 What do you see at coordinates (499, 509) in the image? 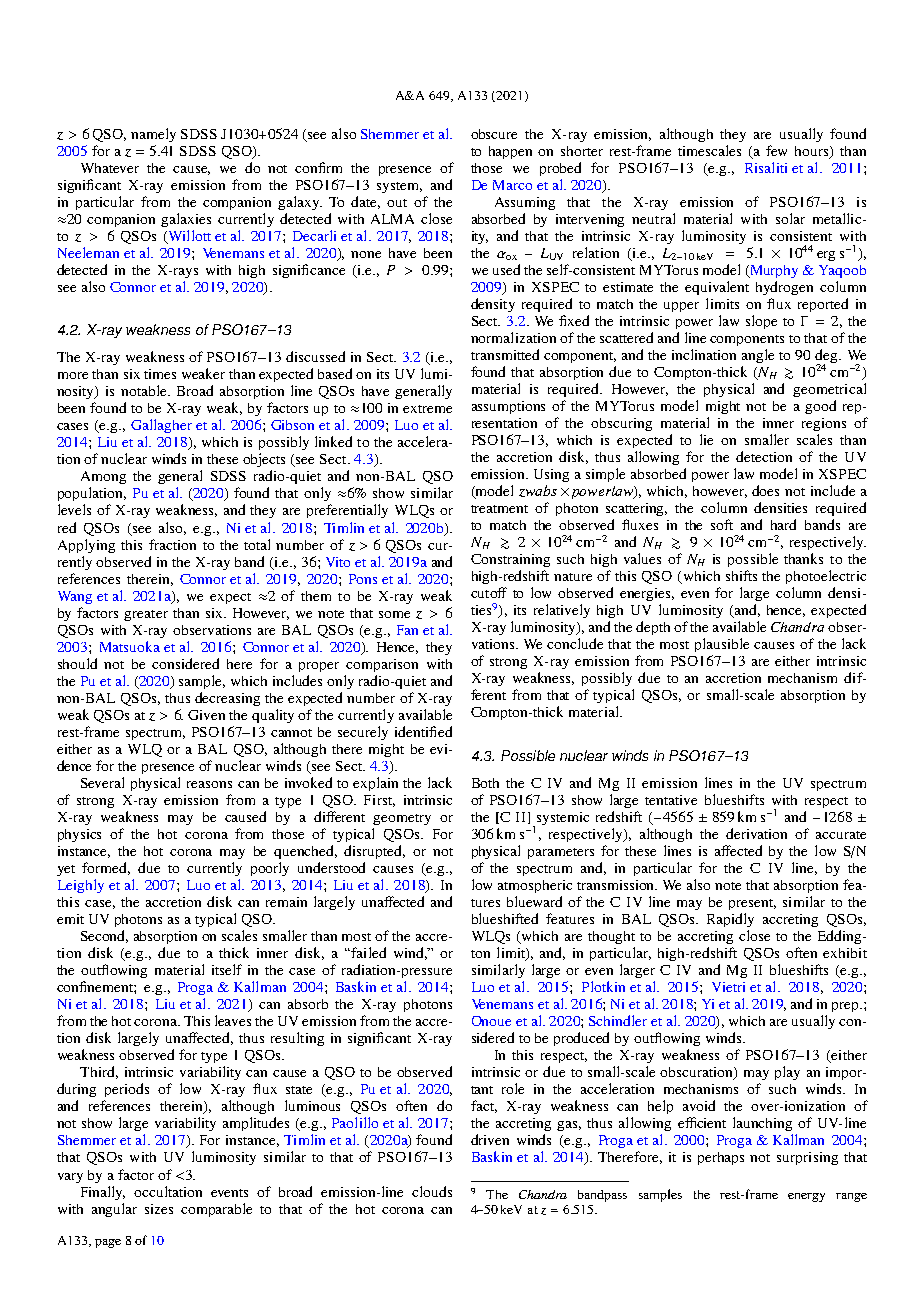
I see `treatment` at bounding box center [499, 509].
